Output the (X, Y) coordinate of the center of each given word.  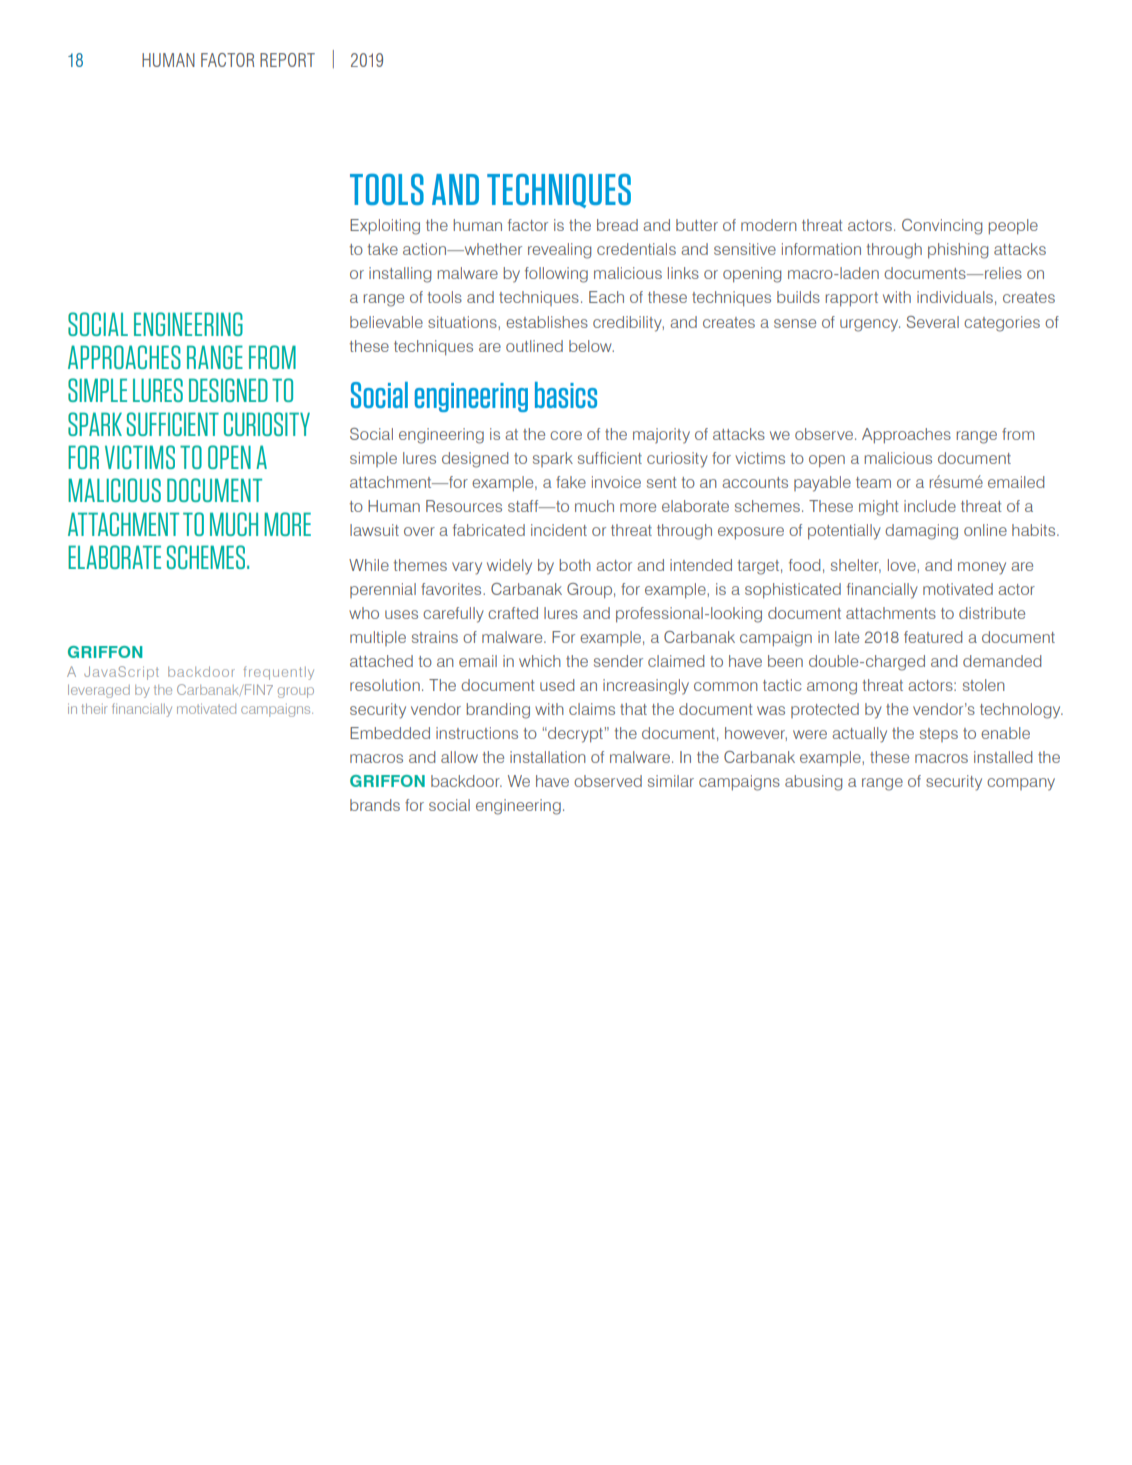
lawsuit (374, 530)
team (873, 482)
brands (375, 805)
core (566, 435)
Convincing (942, 227)
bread (617, 225)
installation (548, 757)
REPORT (287, 60)
